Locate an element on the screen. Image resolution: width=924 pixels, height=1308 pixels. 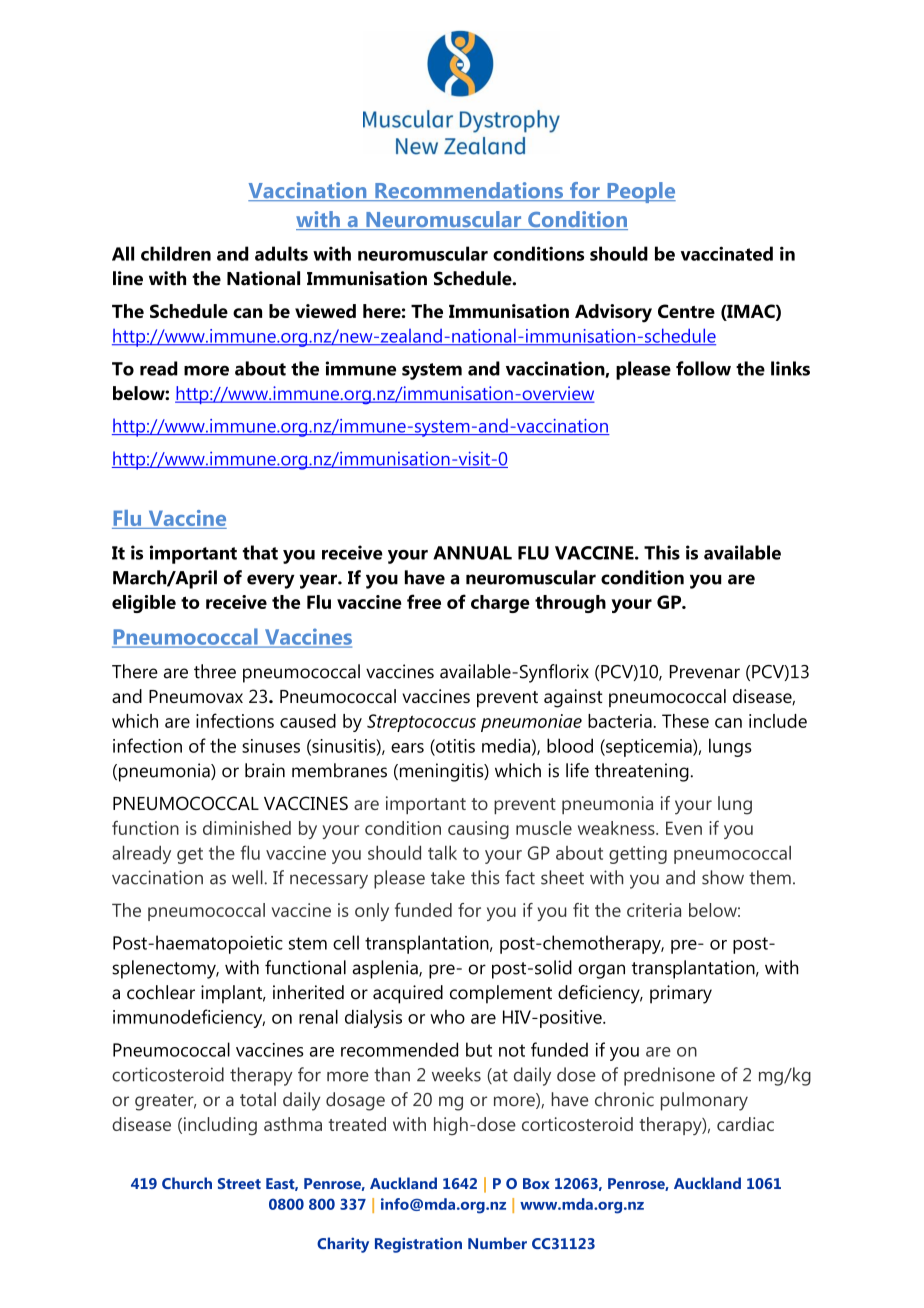
cochlear is located at coordinates (161, 992).
